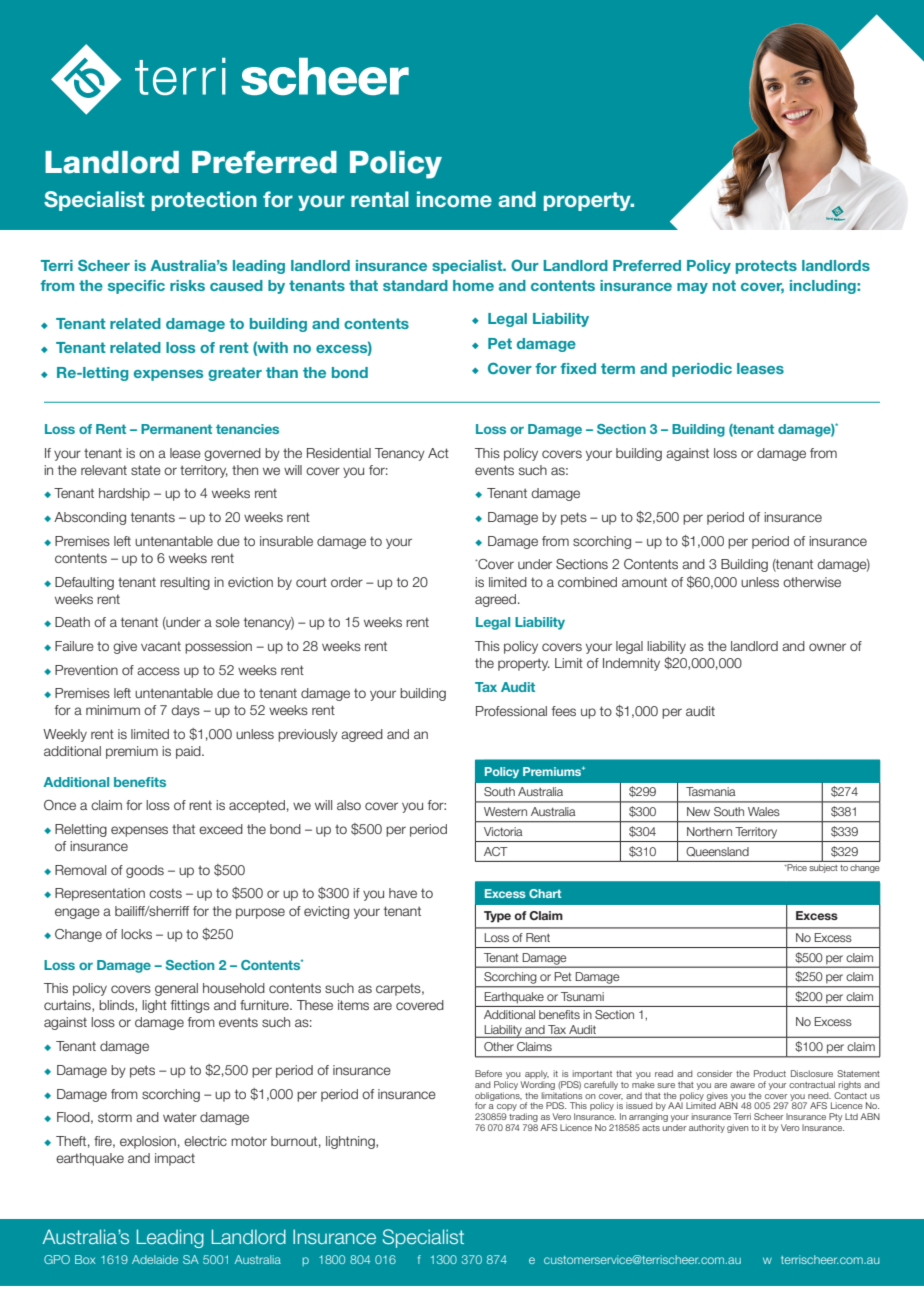 This screenshot has height=1308, width=924. What do you see at coordinates (454, 199) in the screenshot?
I see `income` at bounding box center [454, 199].
